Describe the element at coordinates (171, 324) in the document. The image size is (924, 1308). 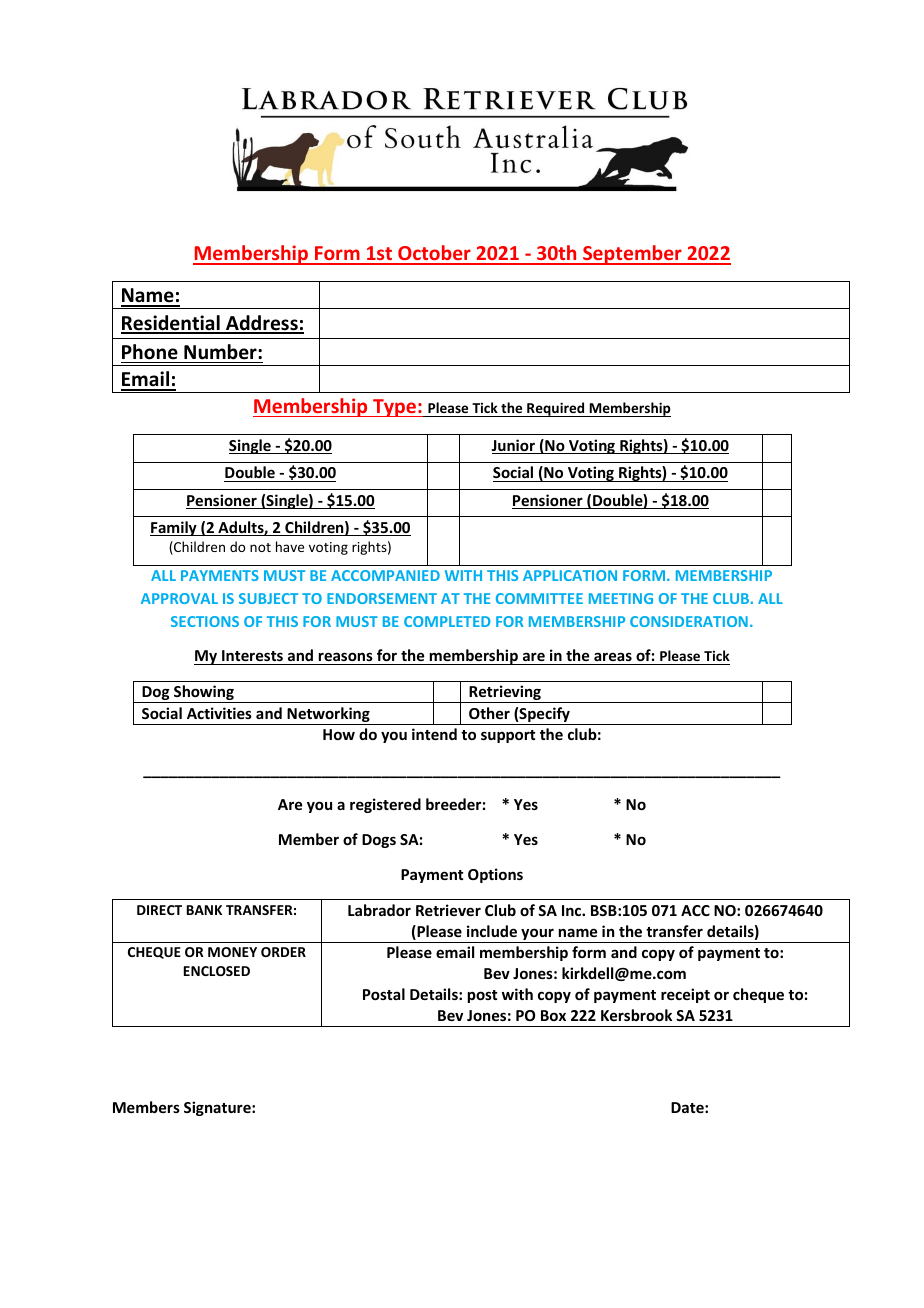
I see `Residential` at that location.
